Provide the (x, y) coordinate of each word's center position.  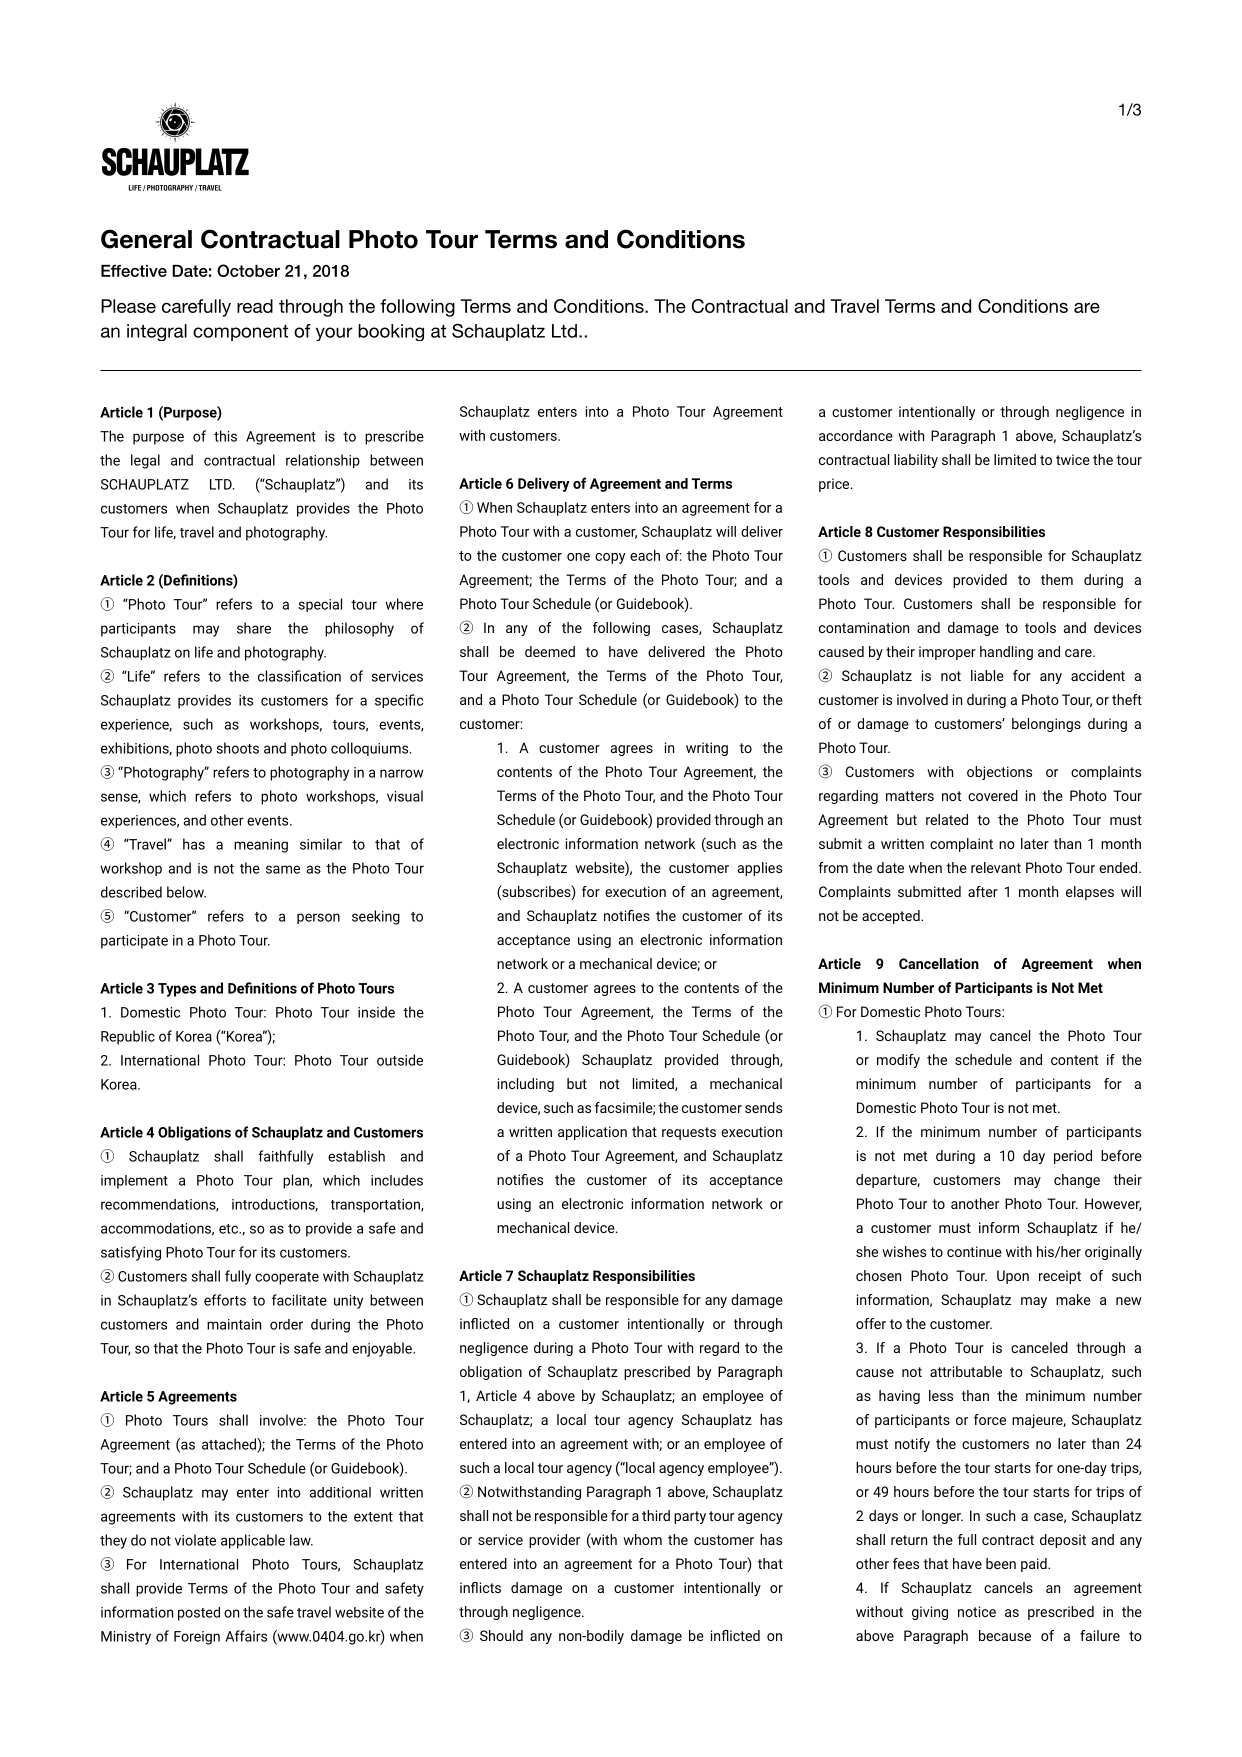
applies (760, 869)
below (186, 892)
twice (1073, 459)
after (983, 891)
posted (199, 1614)
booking (391, 332)
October (248, 270)
